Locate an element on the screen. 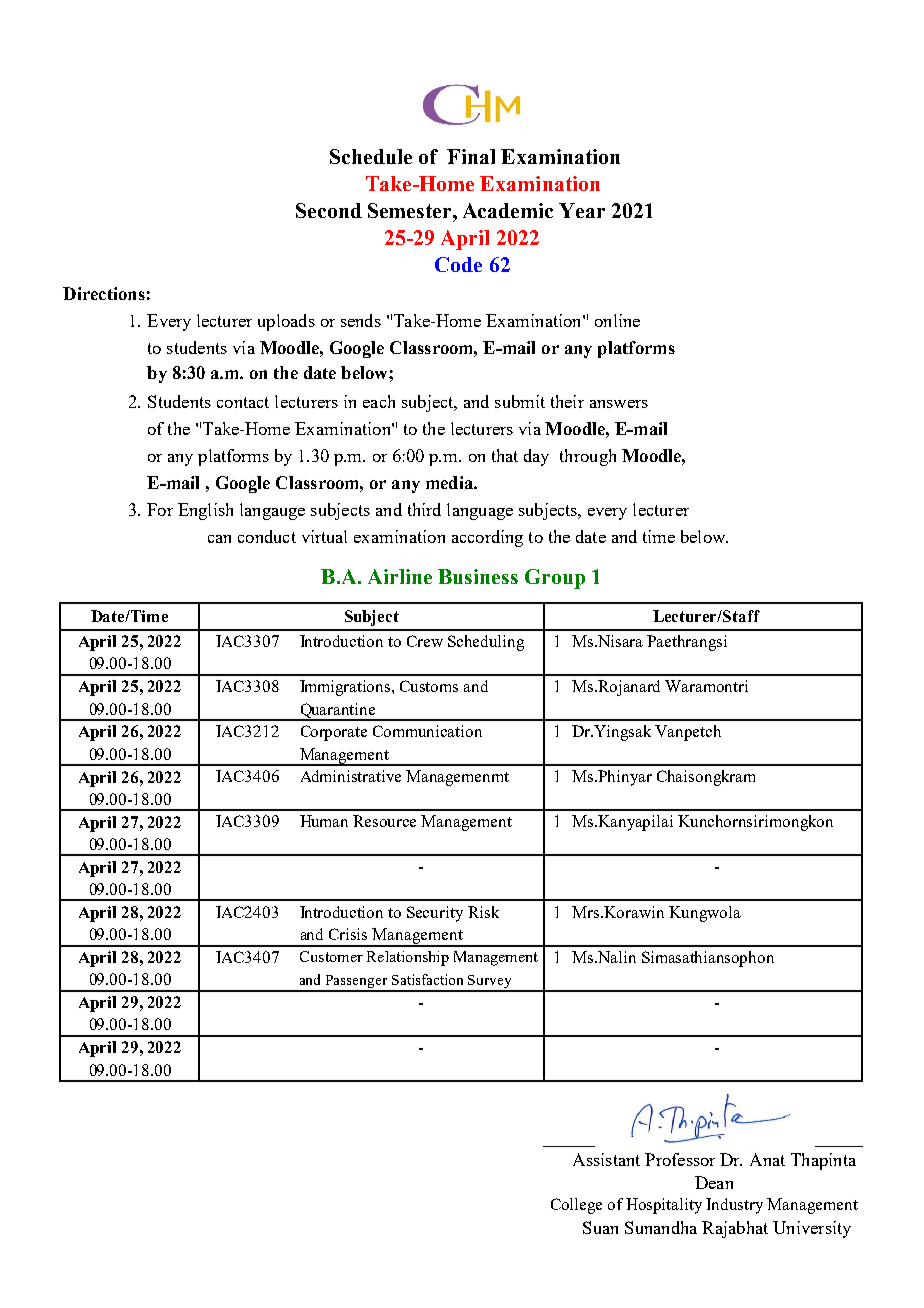  Passenger is located at coordinates (356, 983).
